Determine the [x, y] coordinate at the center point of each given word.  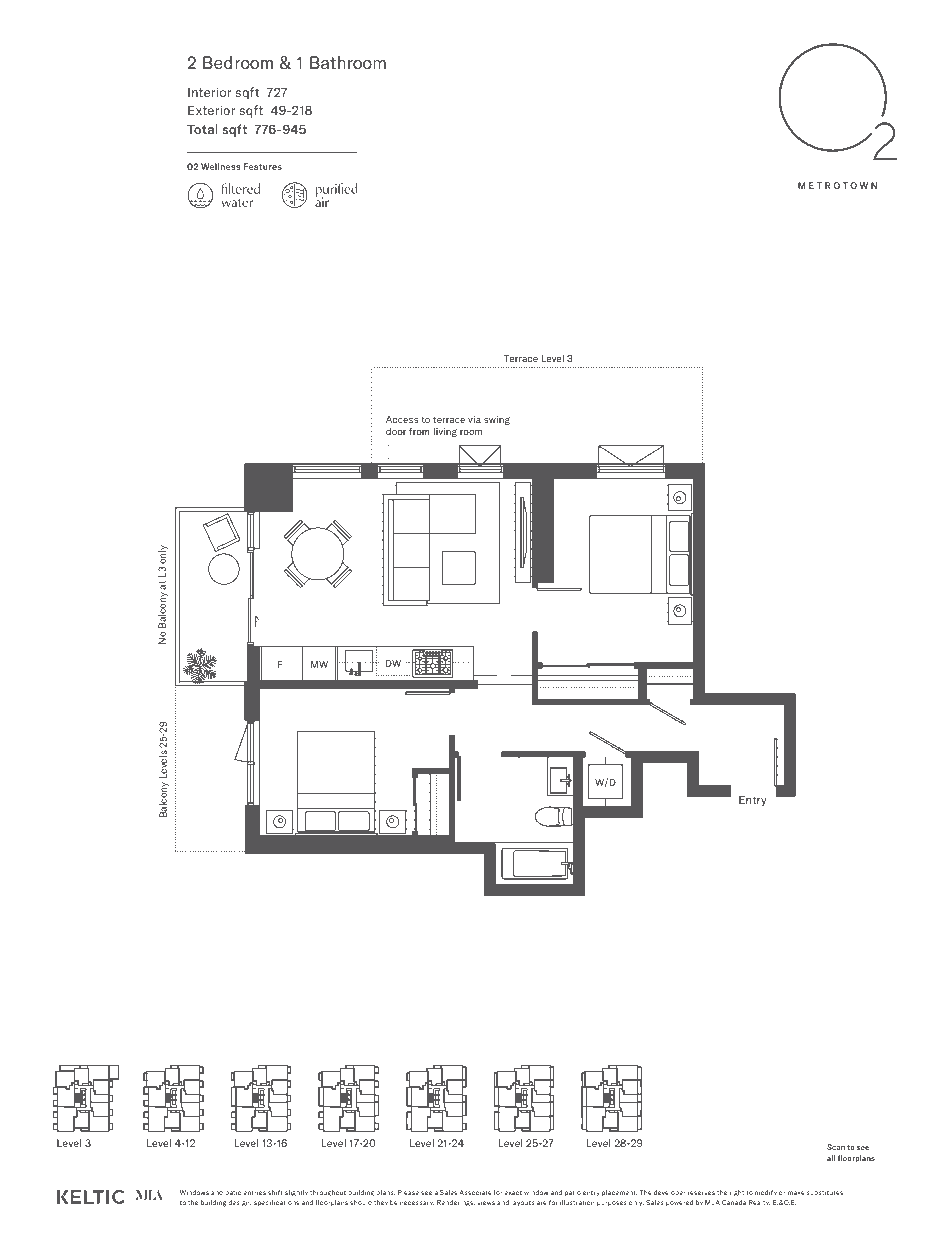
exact [513, 1192]
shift [275, 1192]
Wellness [221, 166]
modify [766, 1193]
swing [497, 420]
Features [262, 166]
